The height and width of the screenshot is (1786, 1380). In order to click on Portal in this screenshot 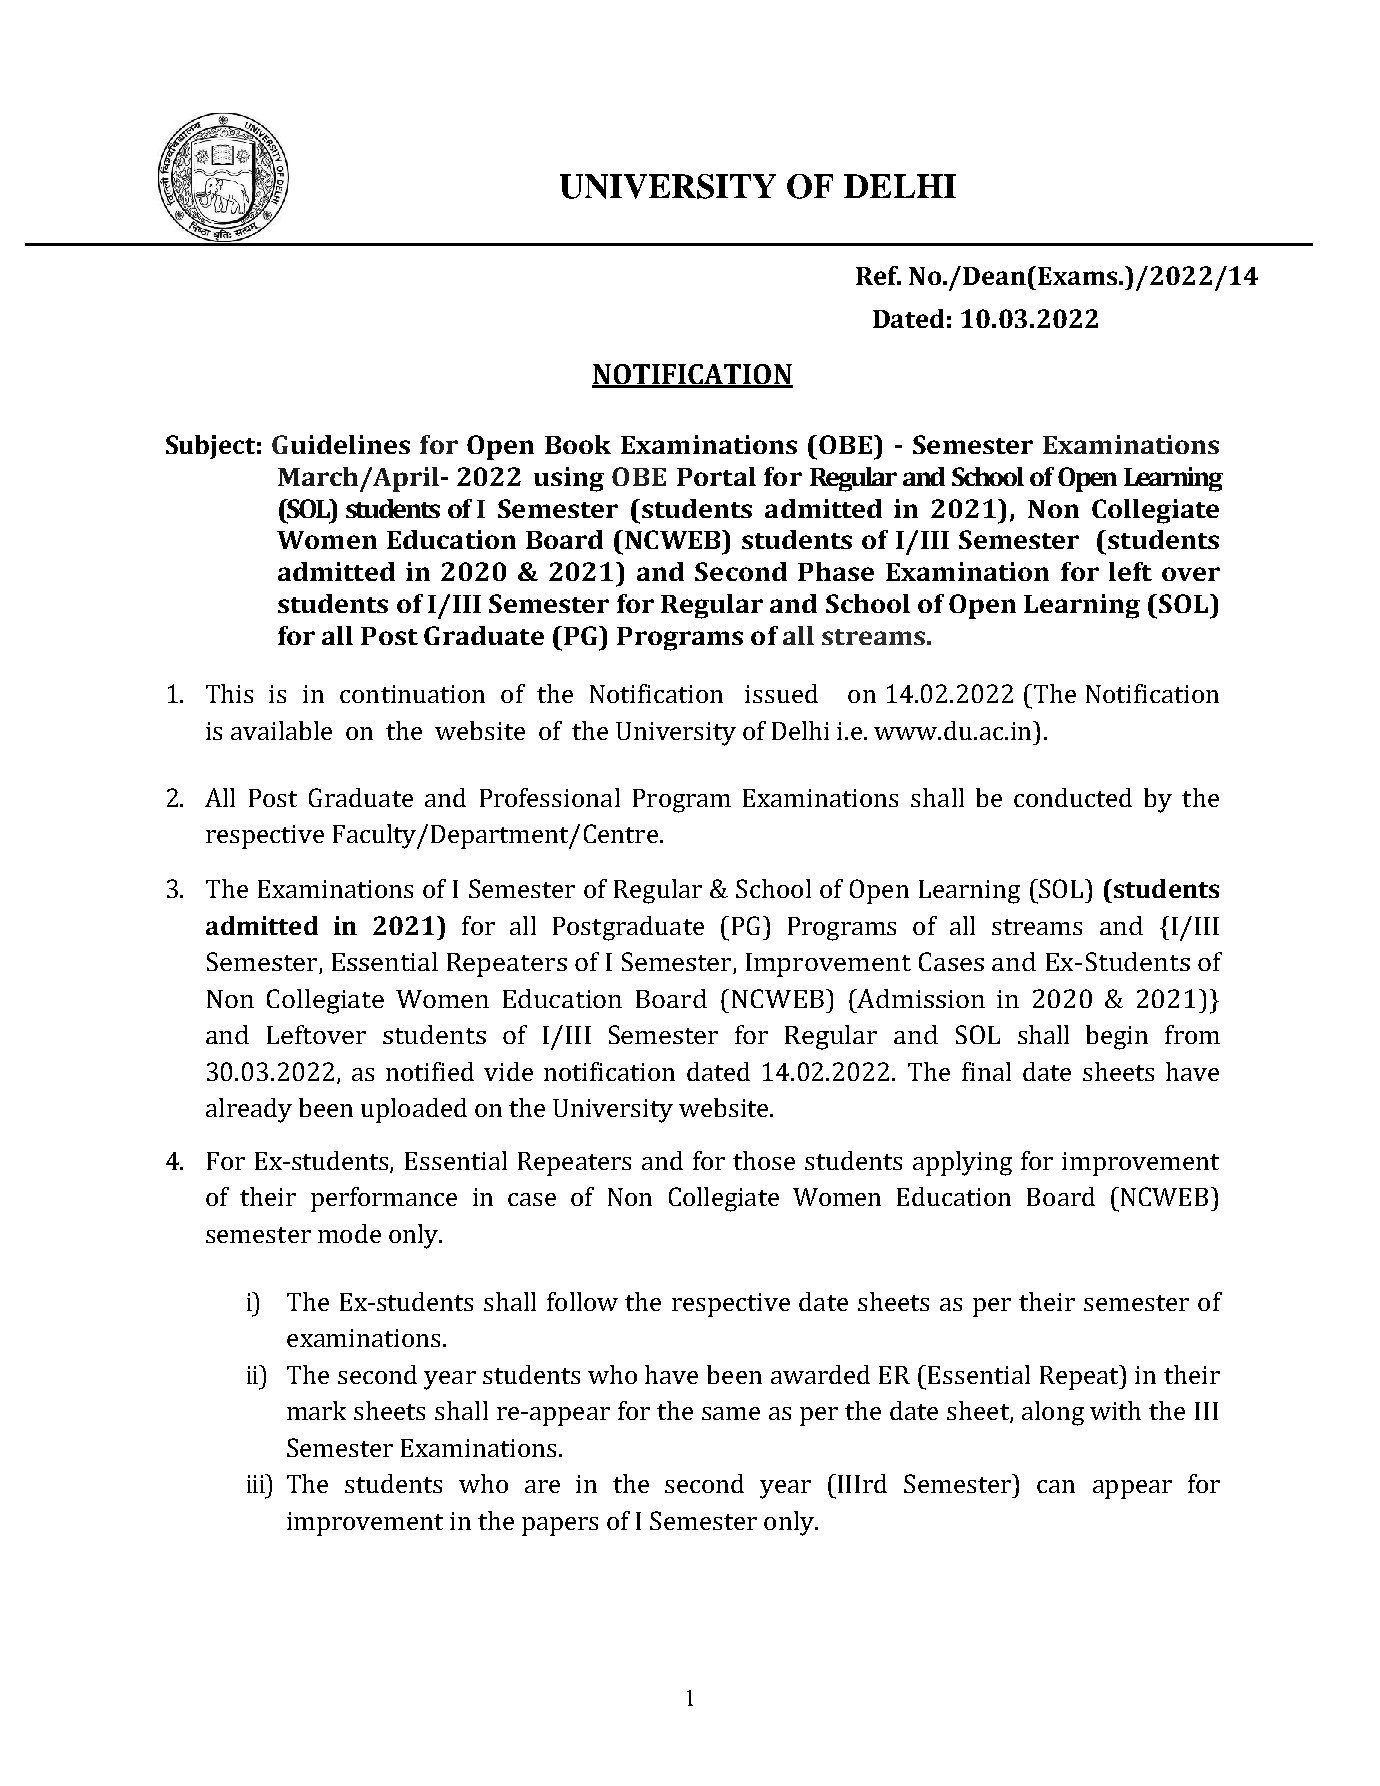, I will do `click(716, 476)`.
